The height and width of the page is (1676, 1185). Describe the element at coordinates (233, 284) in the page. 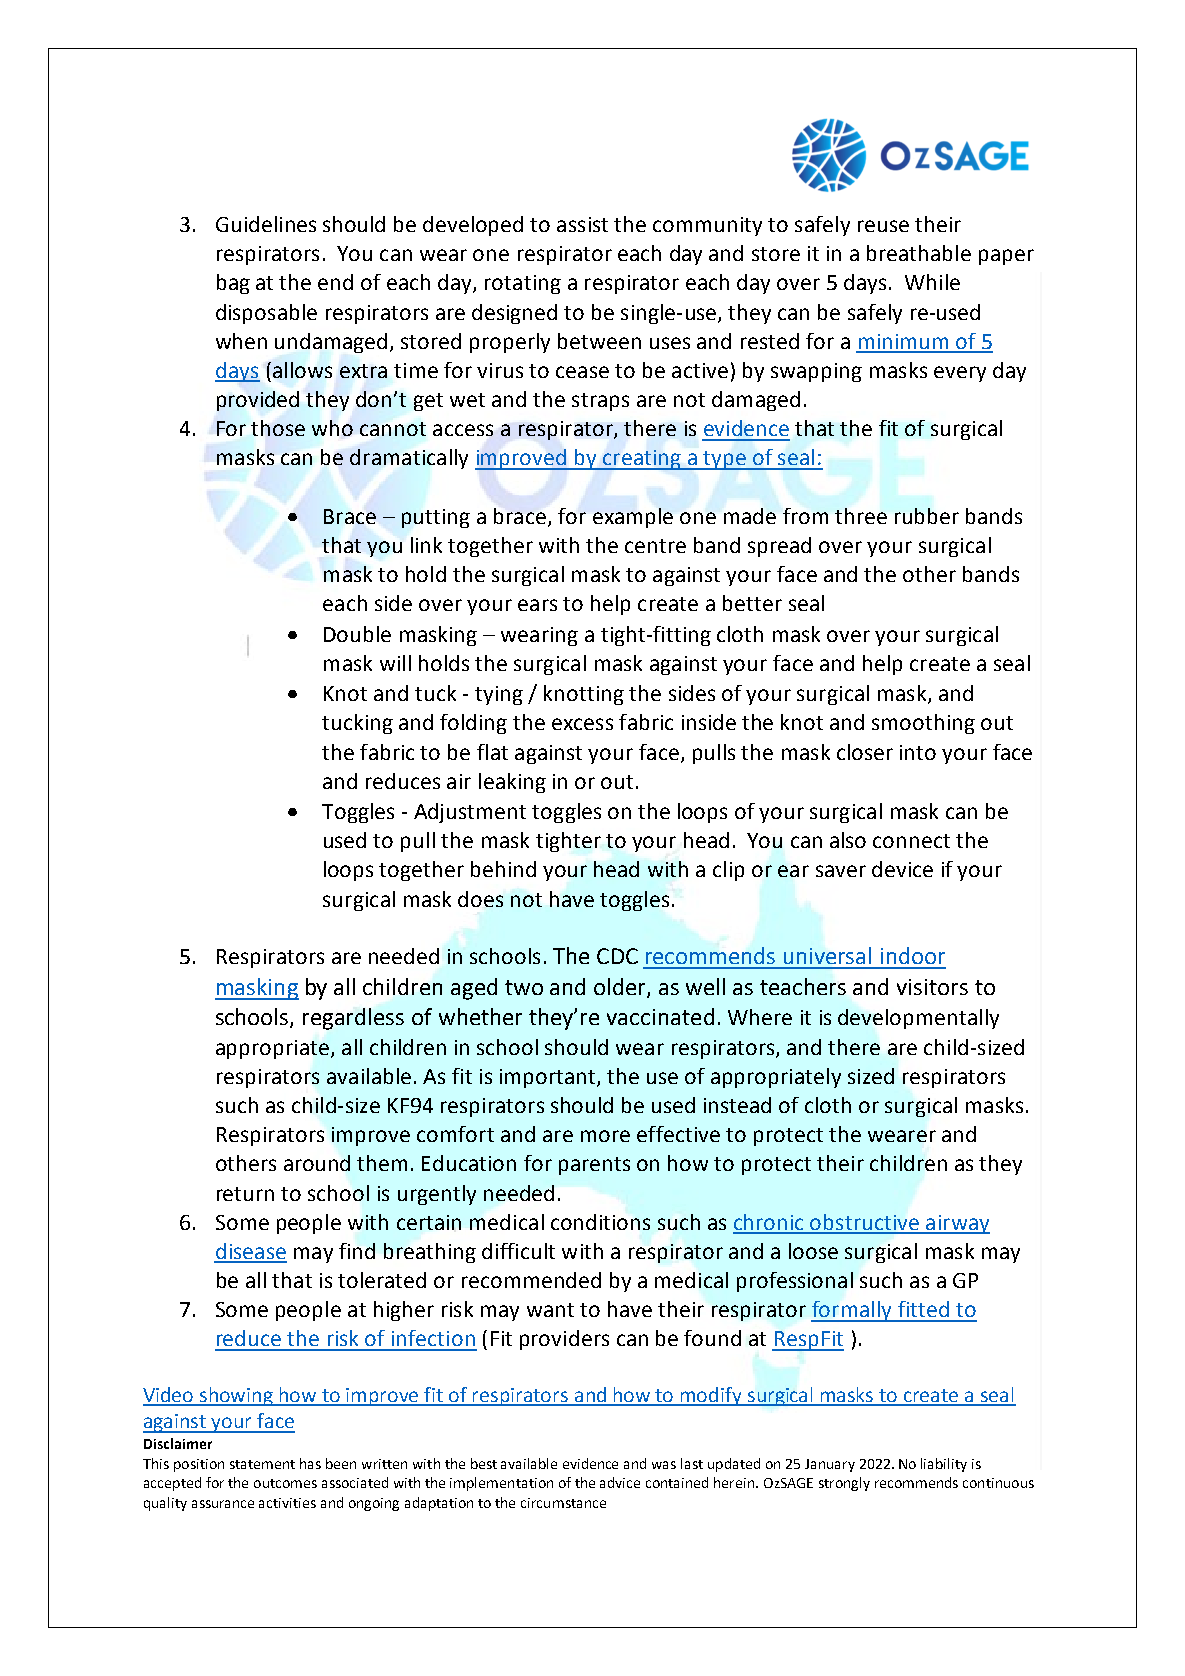

I see `bag` at that location.
